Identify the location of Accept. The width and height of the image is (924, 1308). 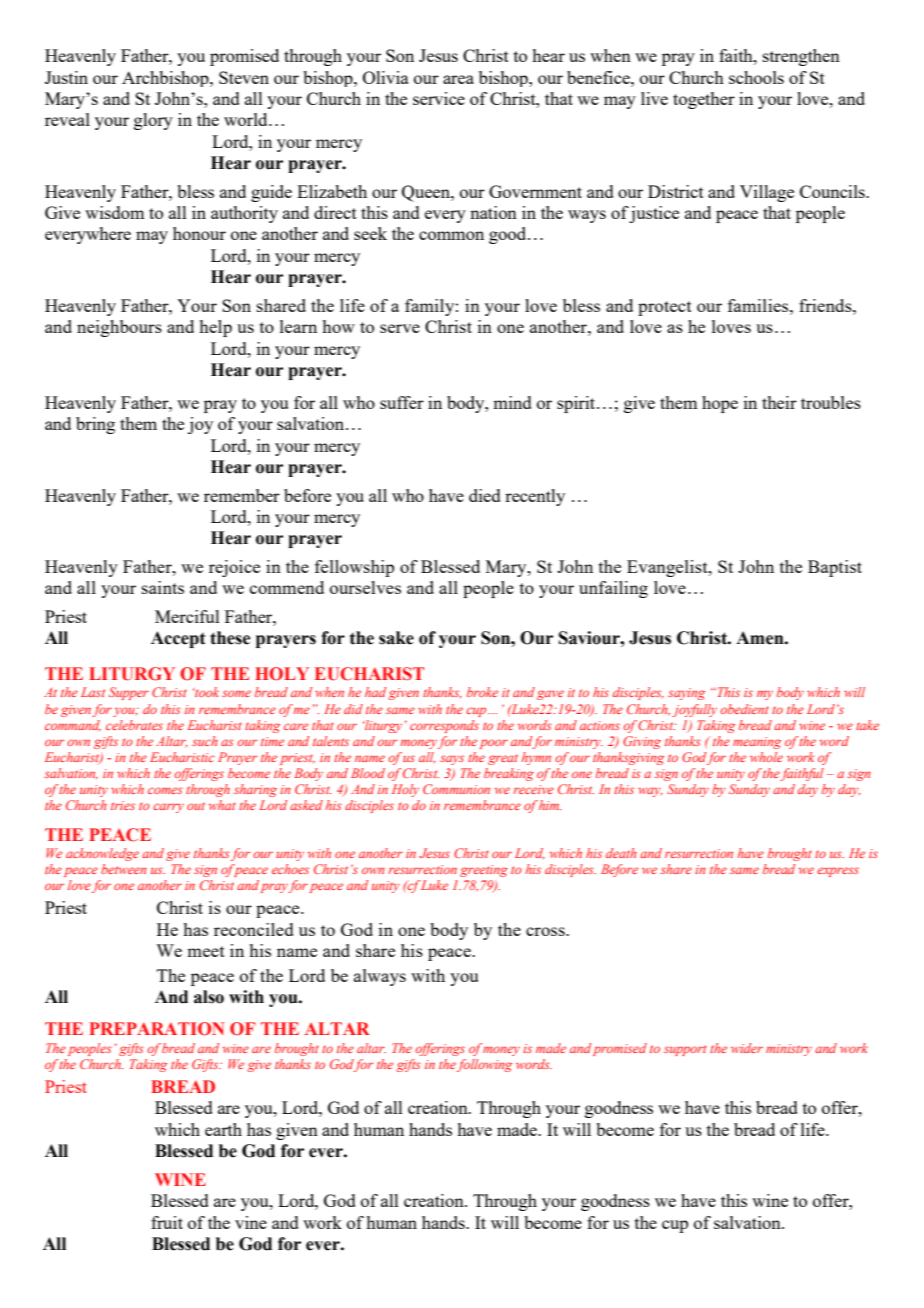
(178, 639).
